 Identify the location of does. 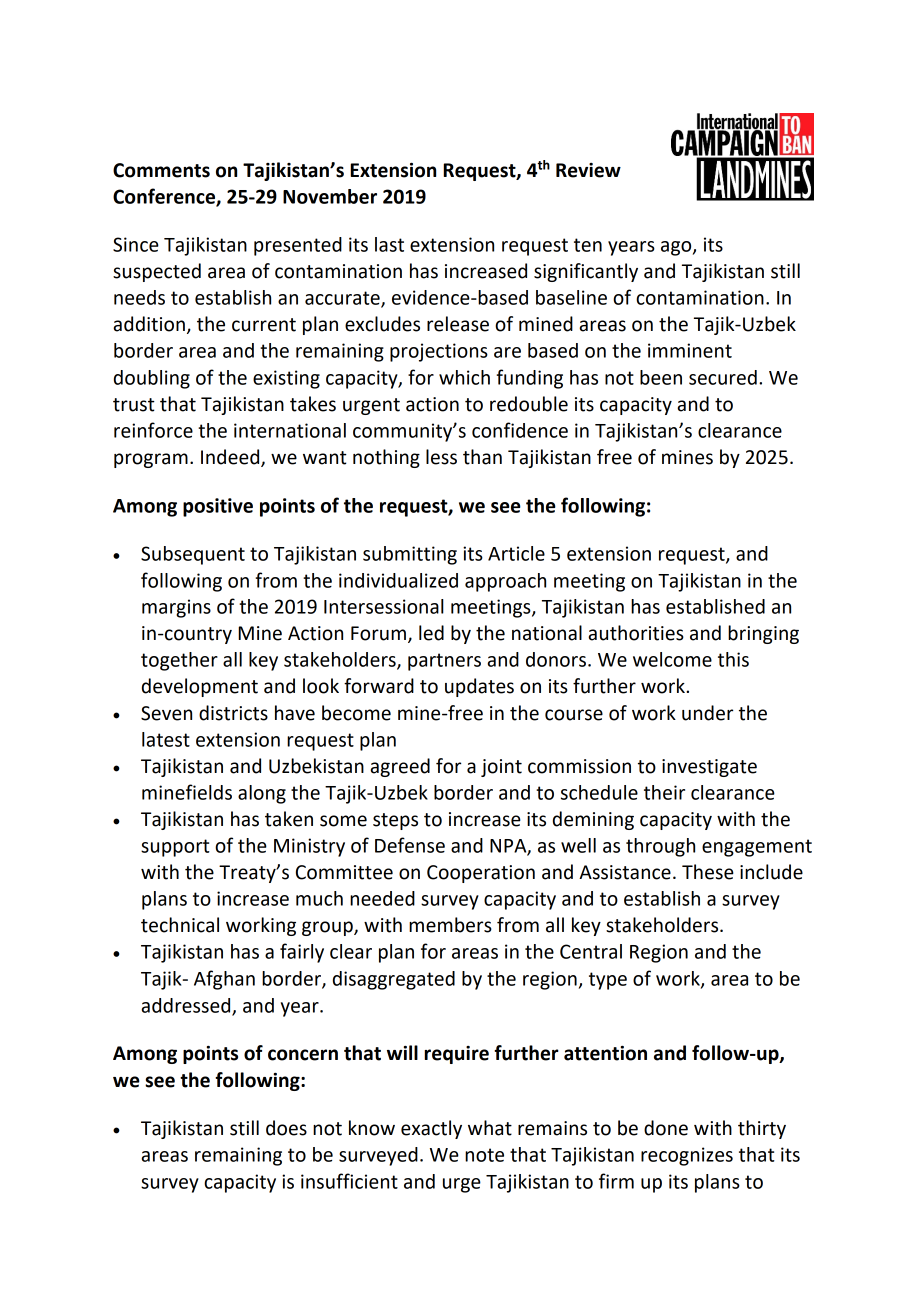
(286, 1128).
